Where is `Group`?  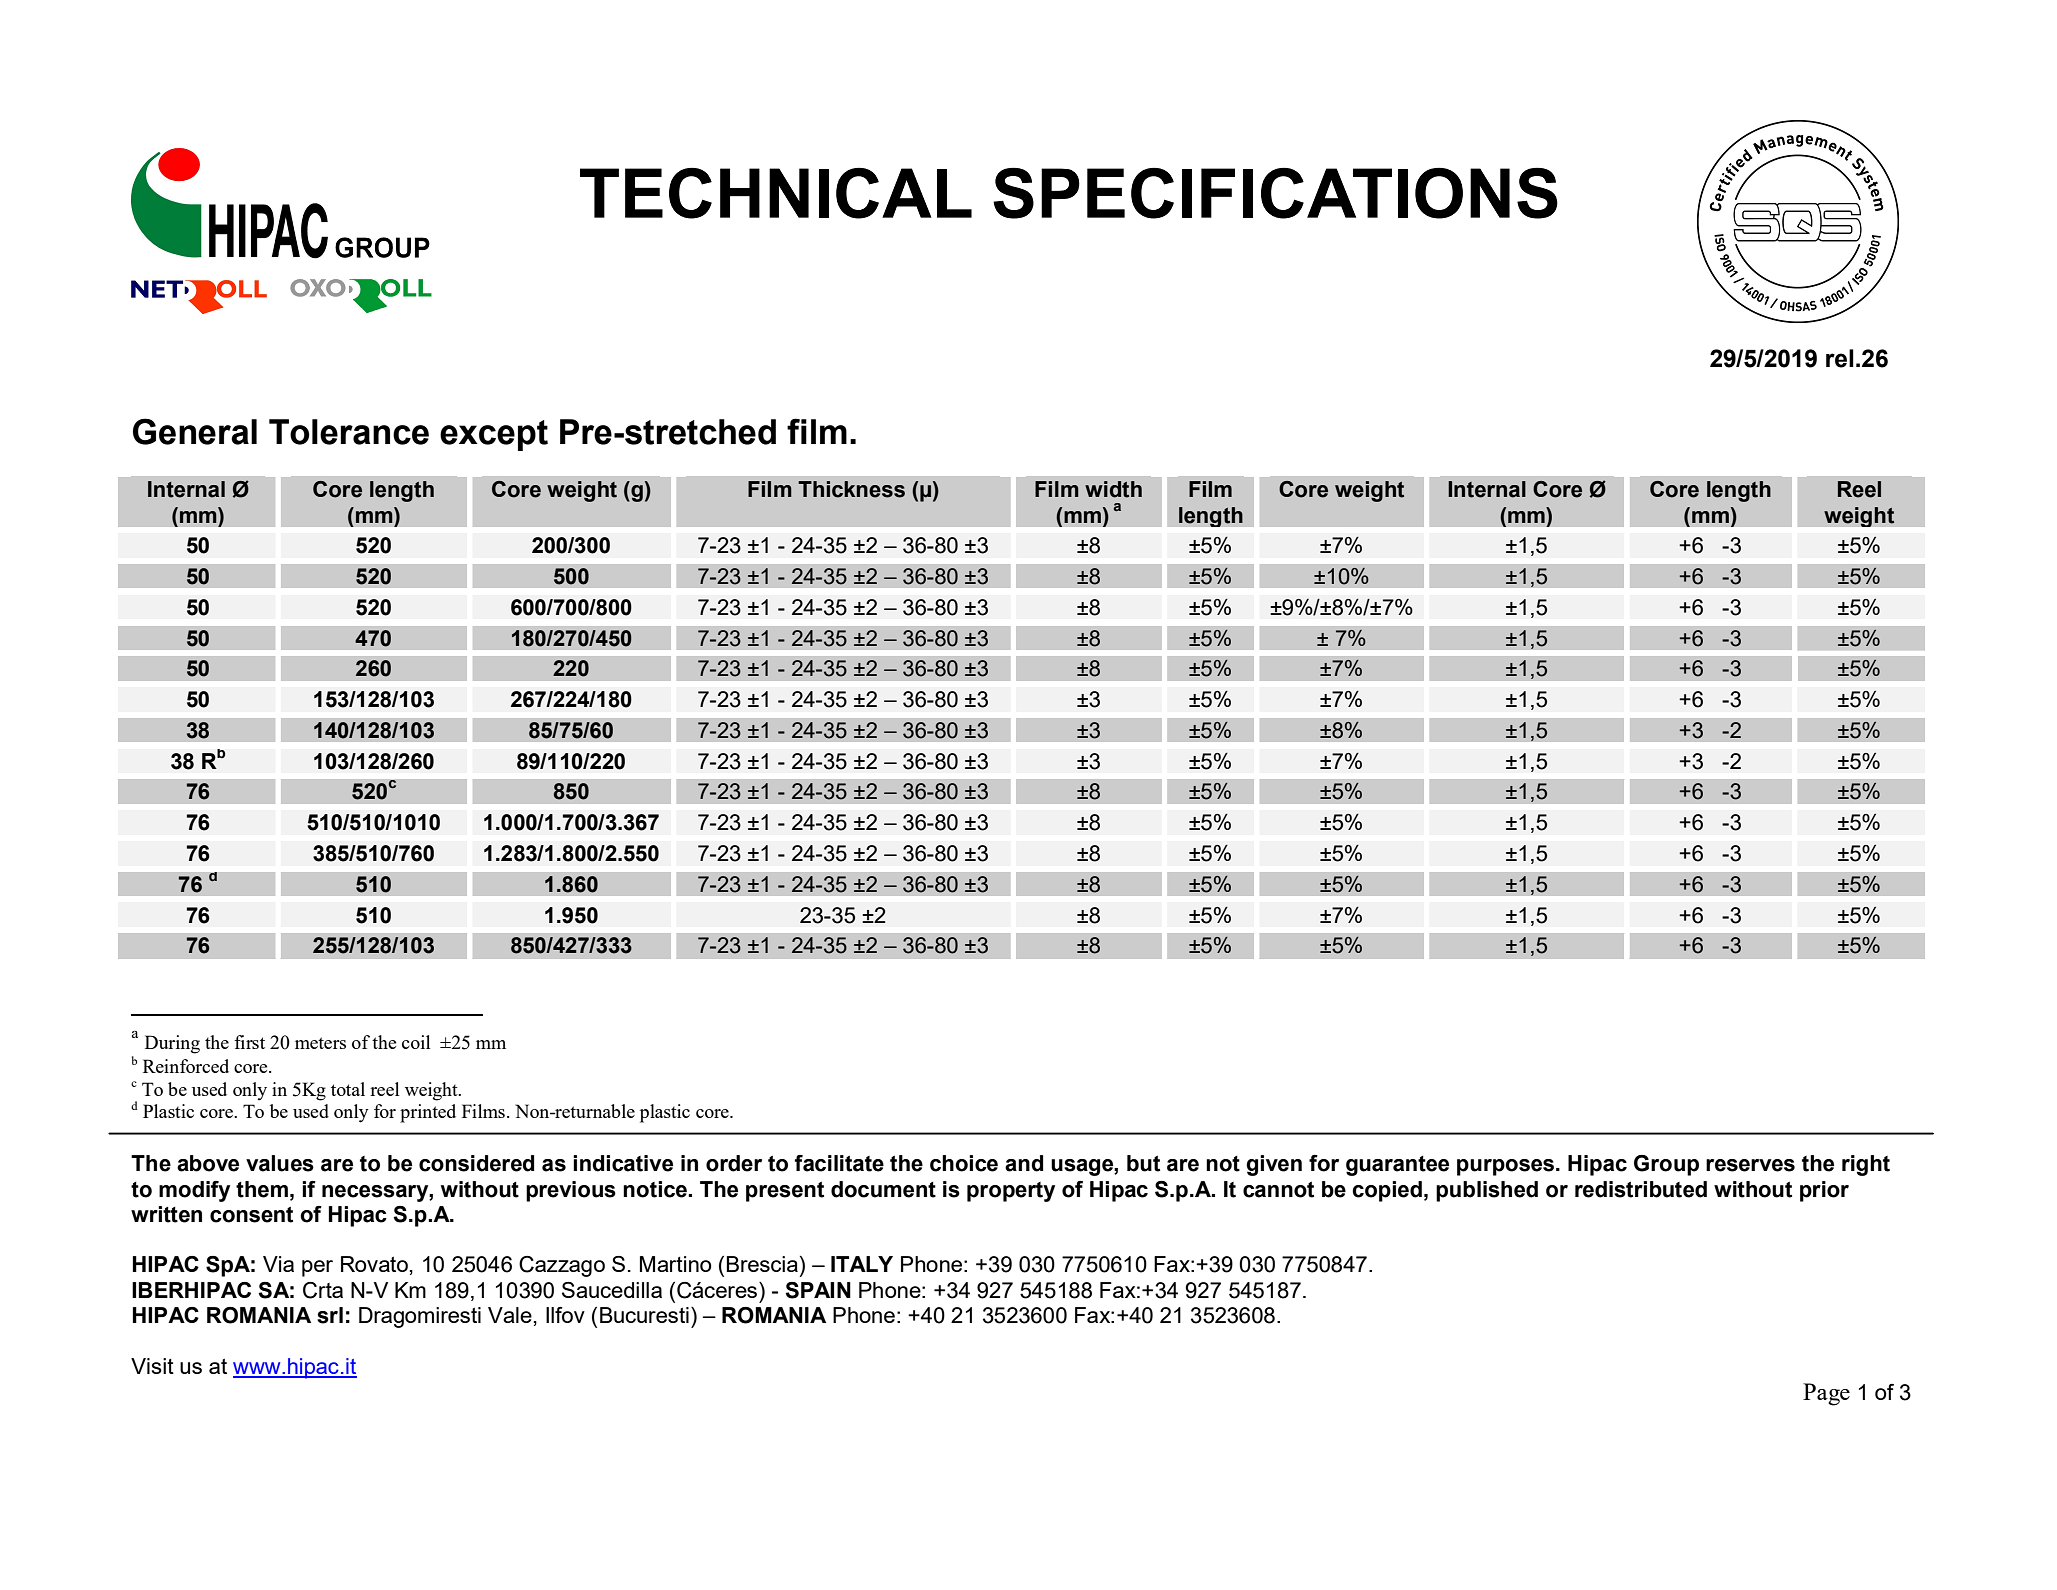 Group is located at coordinates (1666, 1165).
